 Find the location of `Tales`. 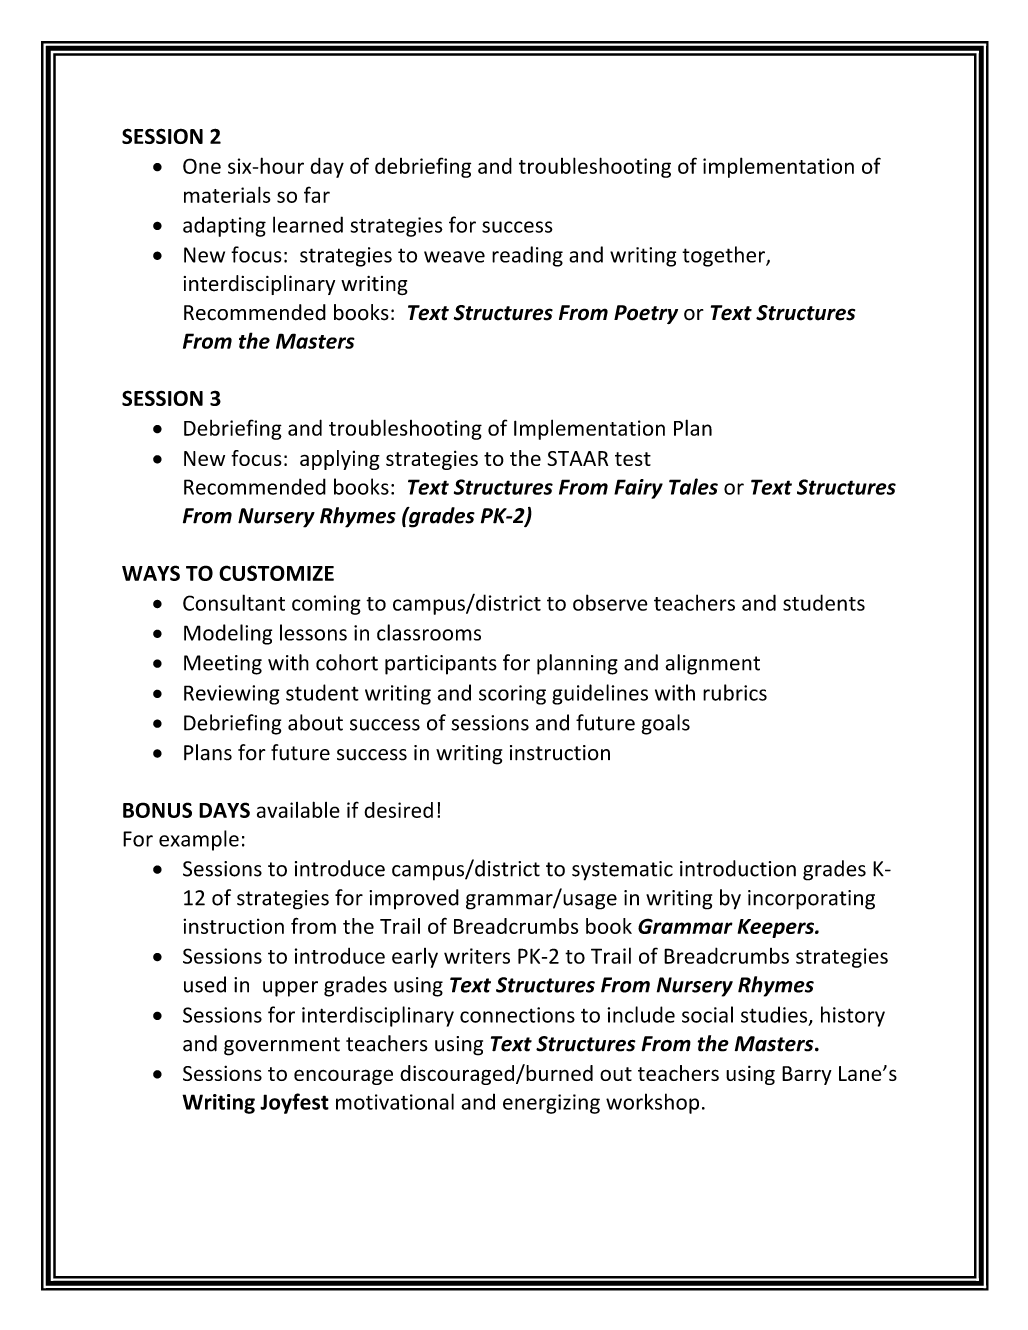

Tales is located at coordinates (693, 486).
